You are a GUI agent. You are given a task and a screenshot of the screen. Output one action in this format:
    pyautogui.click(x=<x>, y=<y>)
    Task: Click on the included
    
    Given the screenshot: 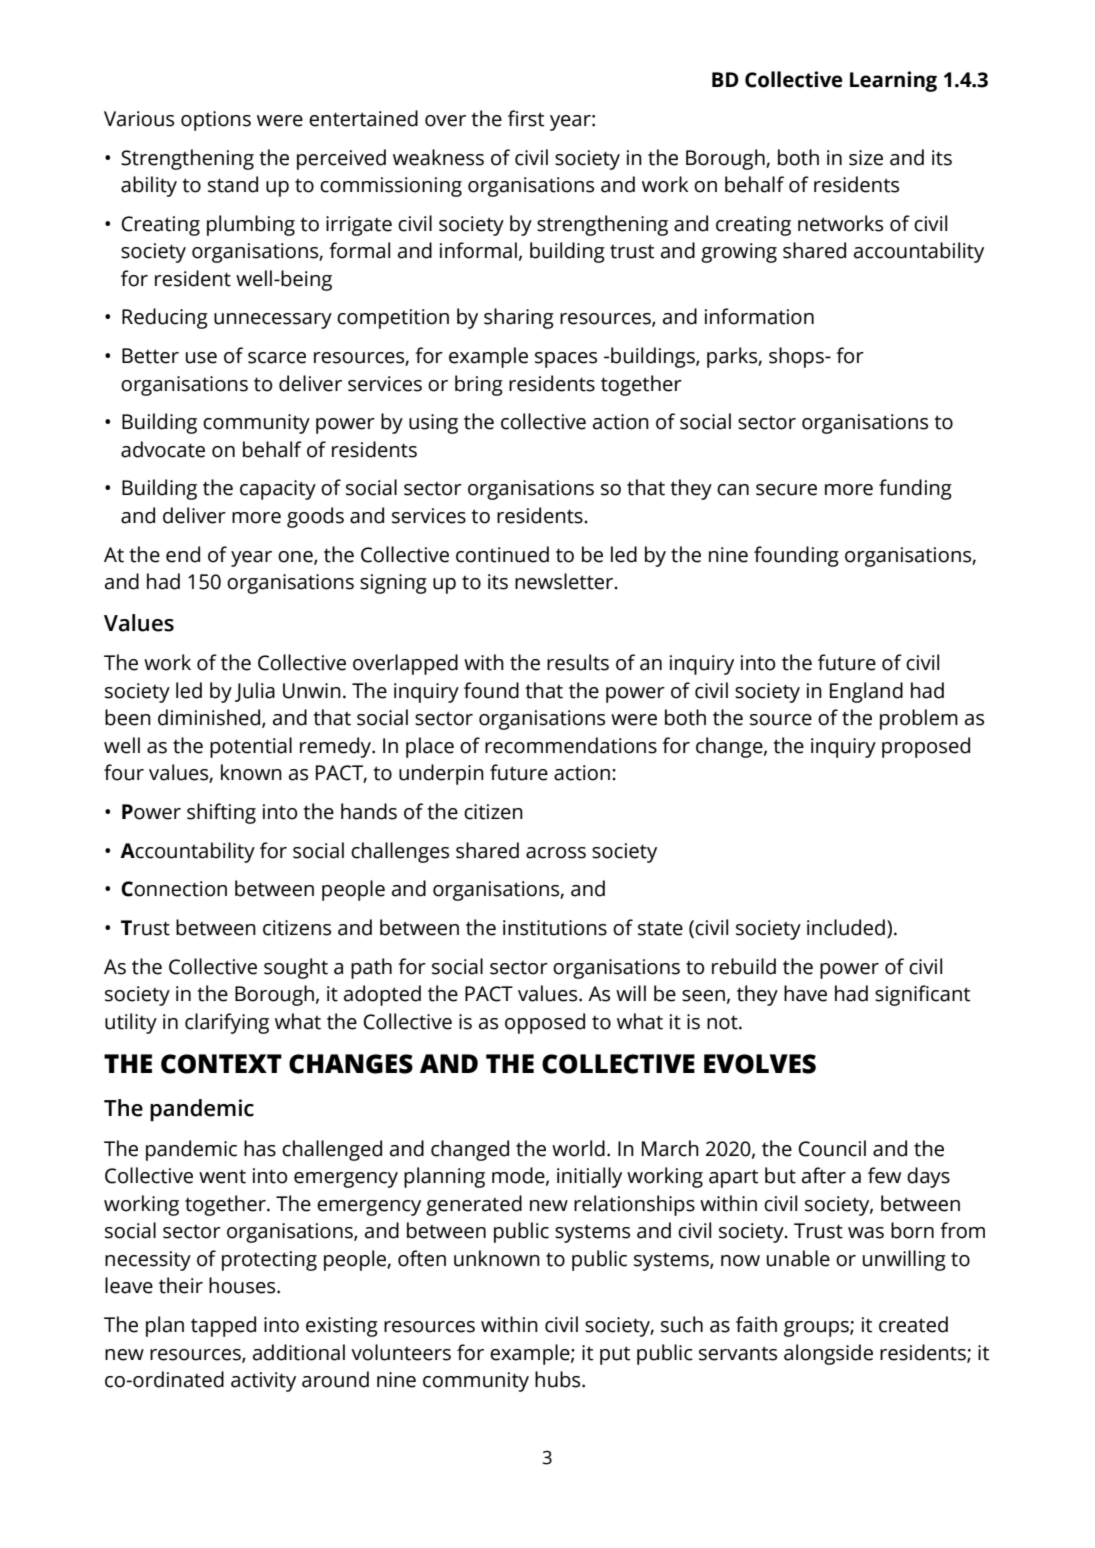 What is the action you would take?
    pyautogui.click(x=846, y=927)
